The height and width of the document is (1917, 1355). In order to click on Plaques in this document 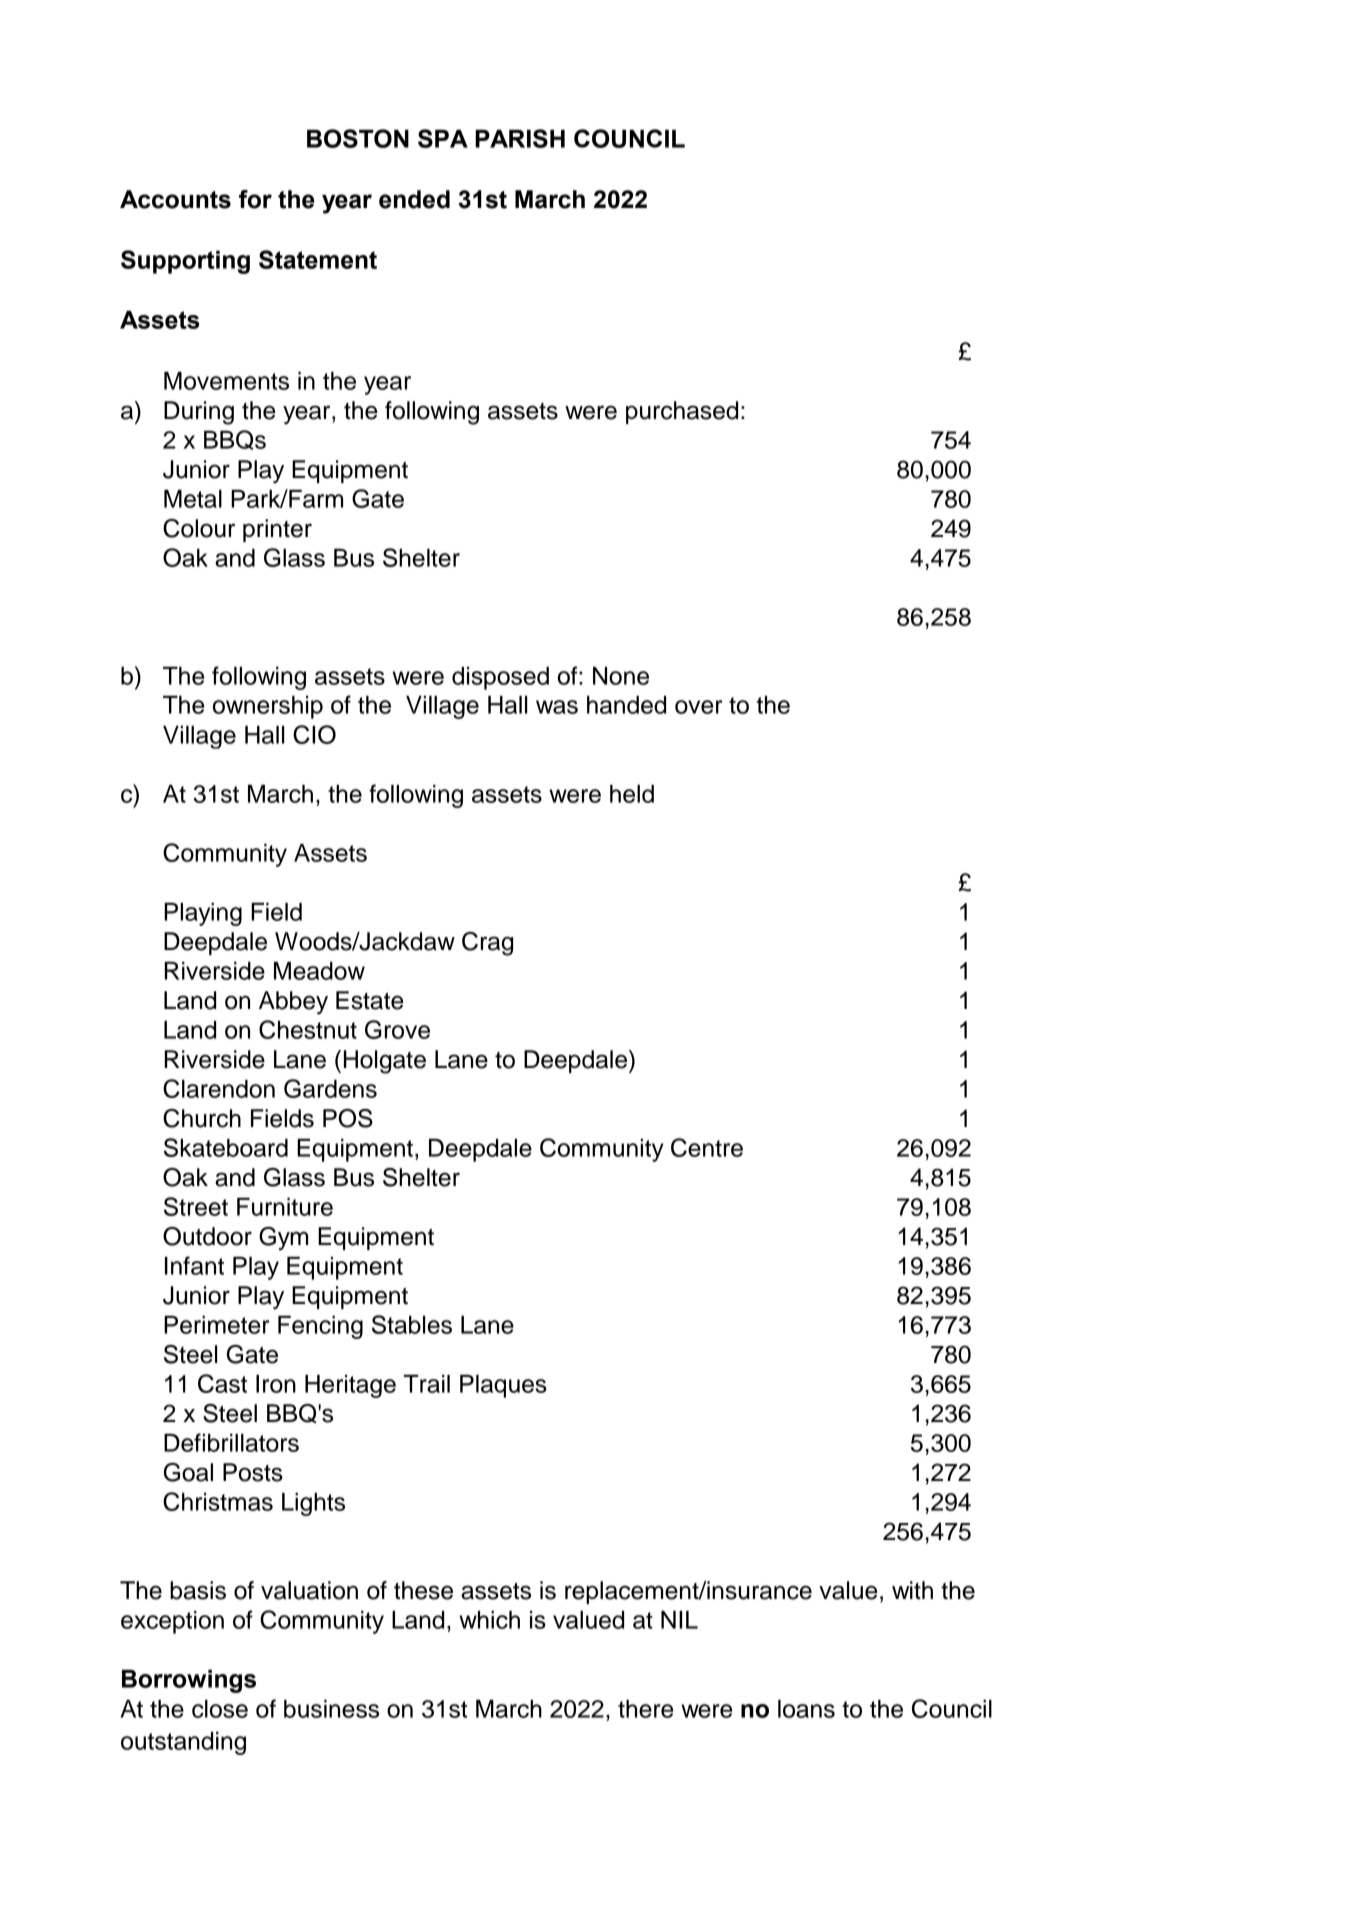, I will do `click(503, 1386)`.
